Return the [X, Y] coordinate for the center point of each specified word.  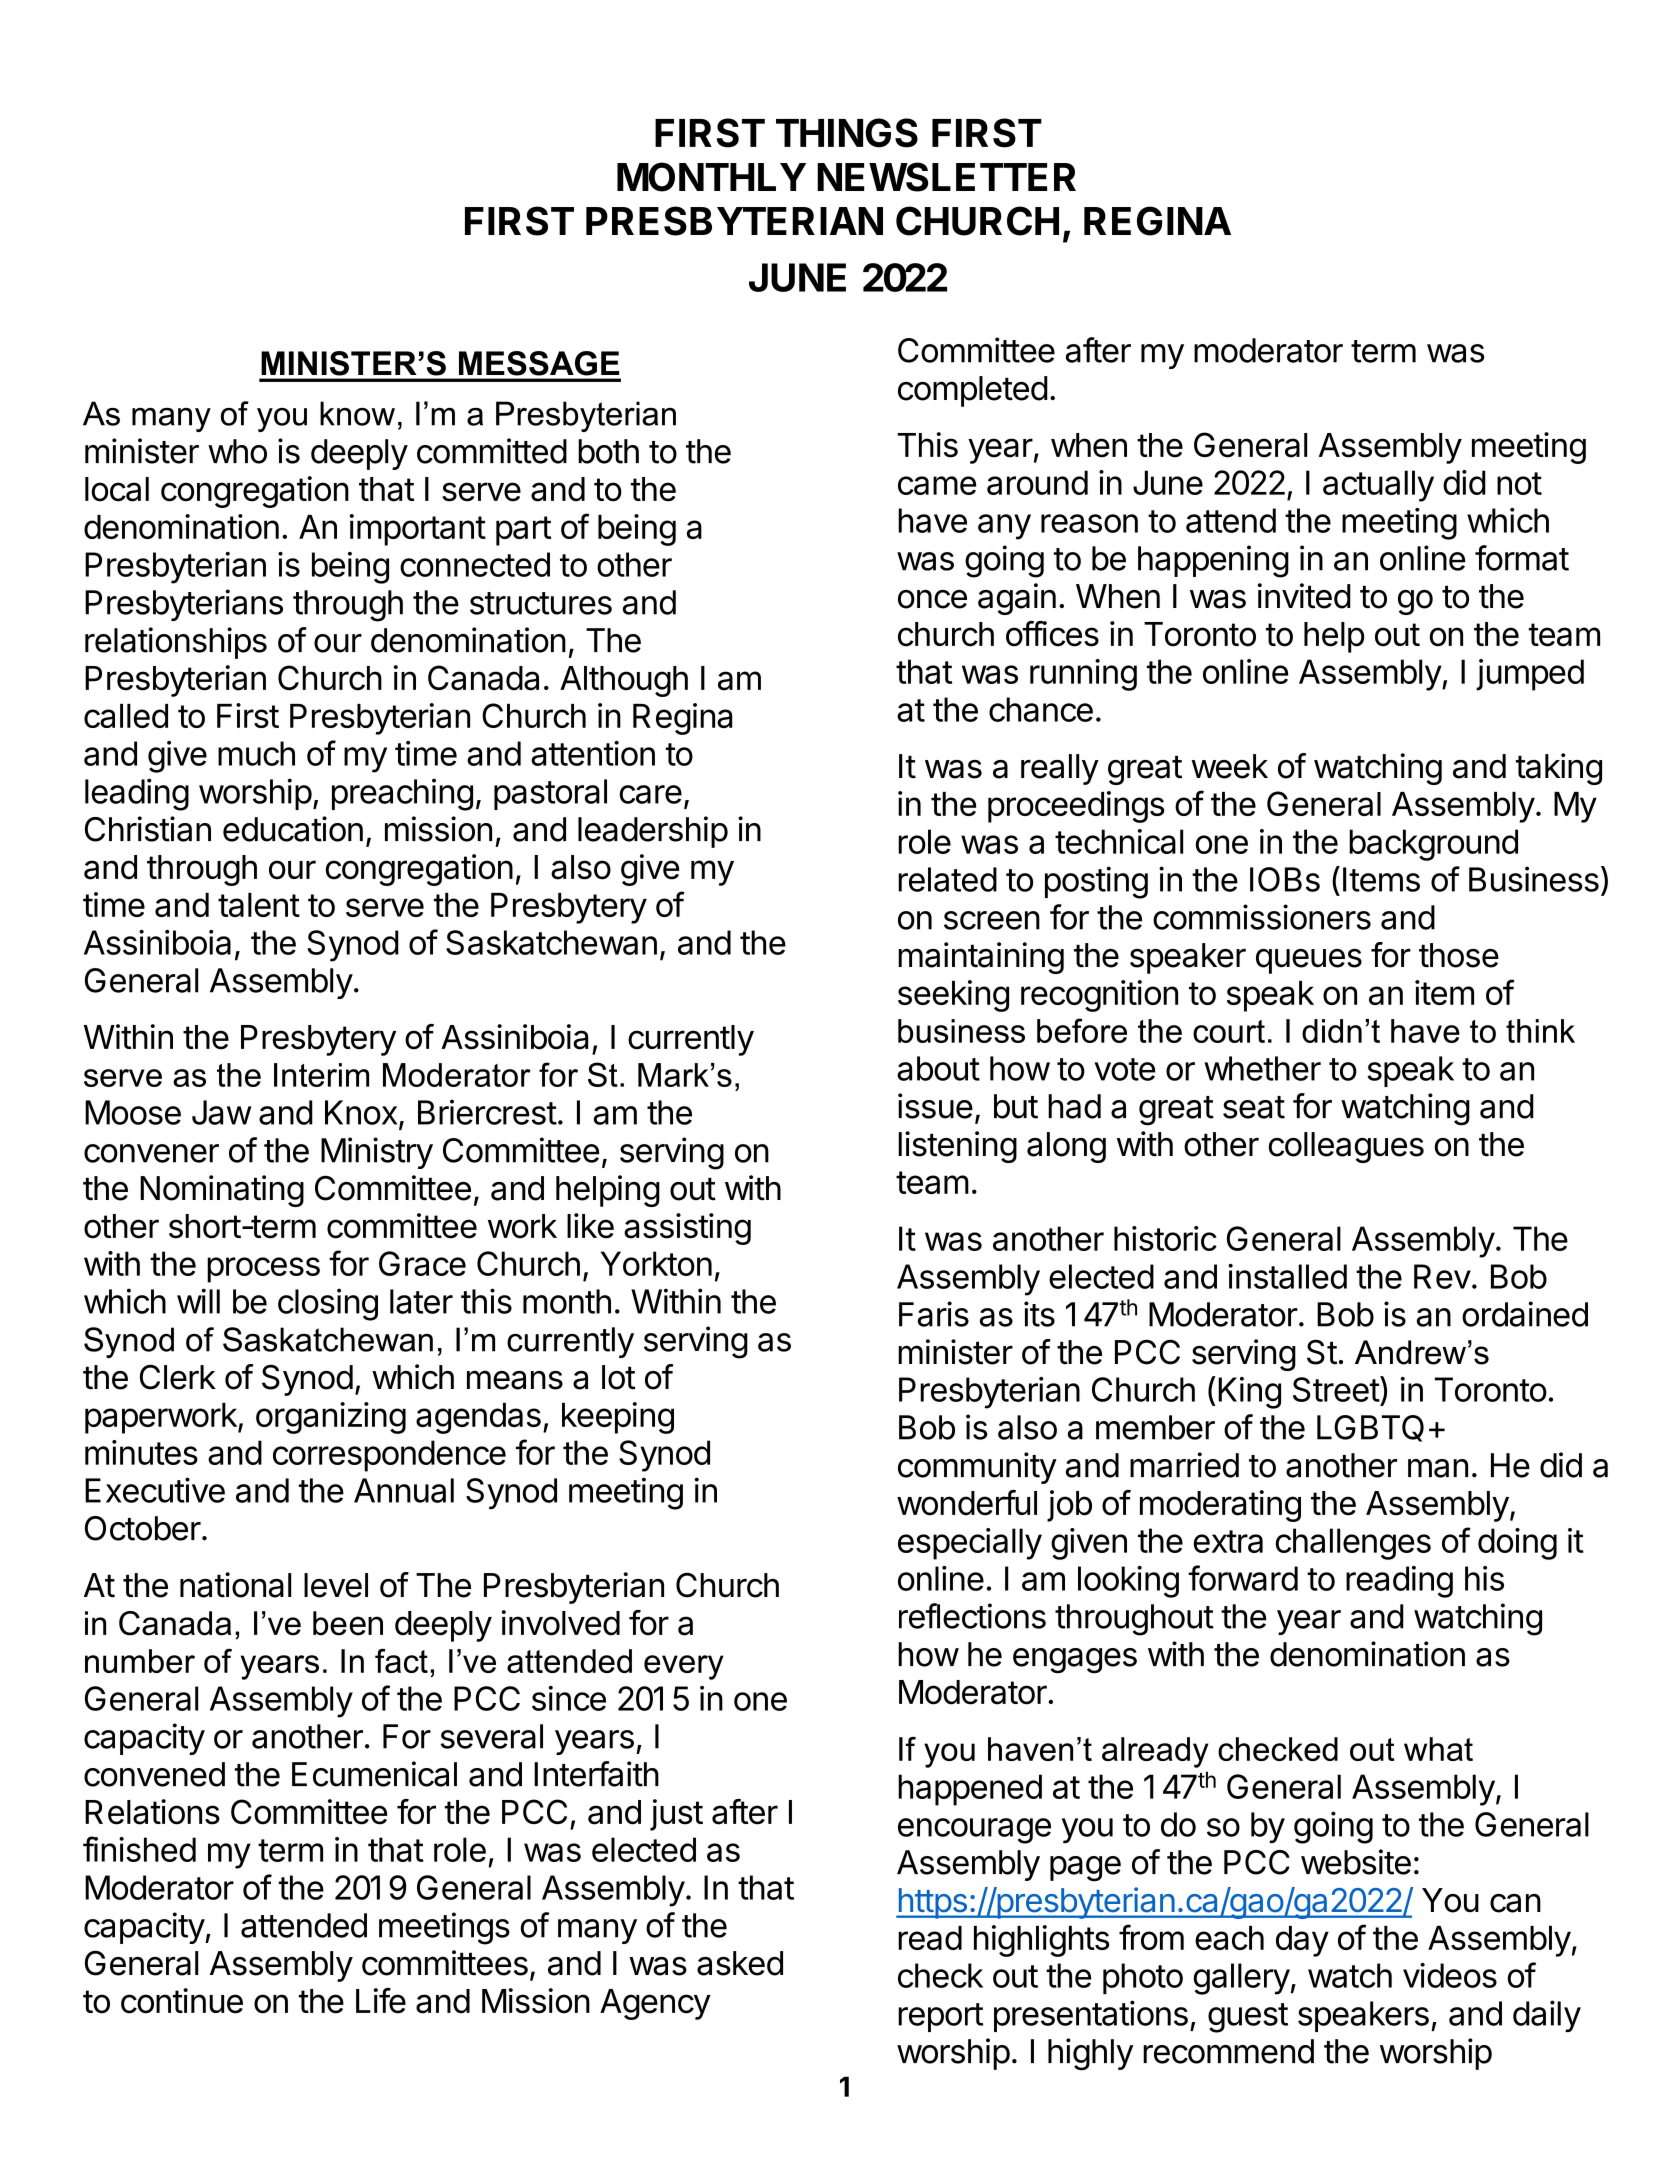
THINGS [847, 133]
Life [381, 2001]
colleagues [1346, 1147]
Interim [321, 1075]
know [357, 413]
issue [935, 1106]
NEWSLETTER [946, 177]
